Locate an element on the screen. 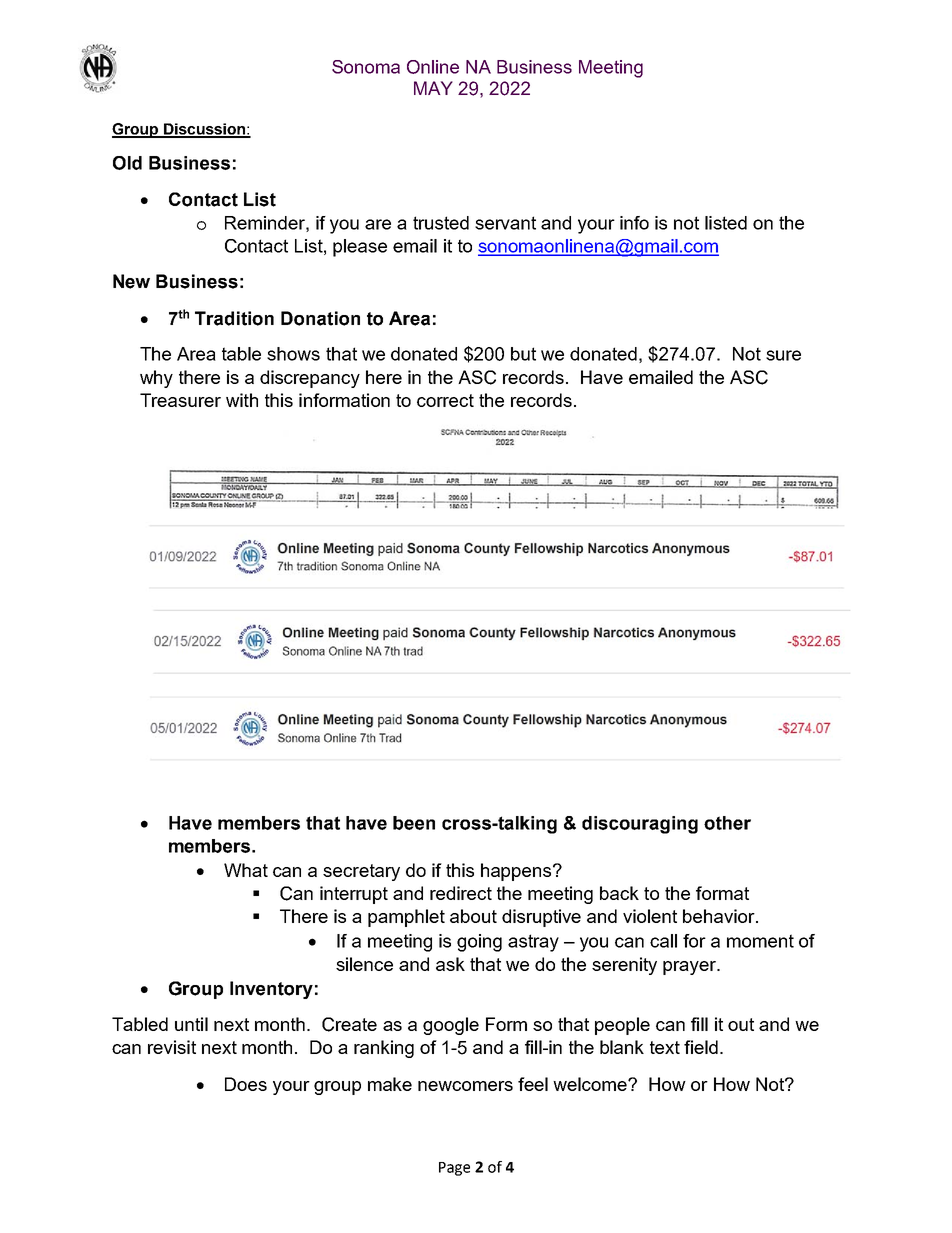 The height and width of the screenshot is (1233, 952). discouraging is located at coordinates (640, 825).
